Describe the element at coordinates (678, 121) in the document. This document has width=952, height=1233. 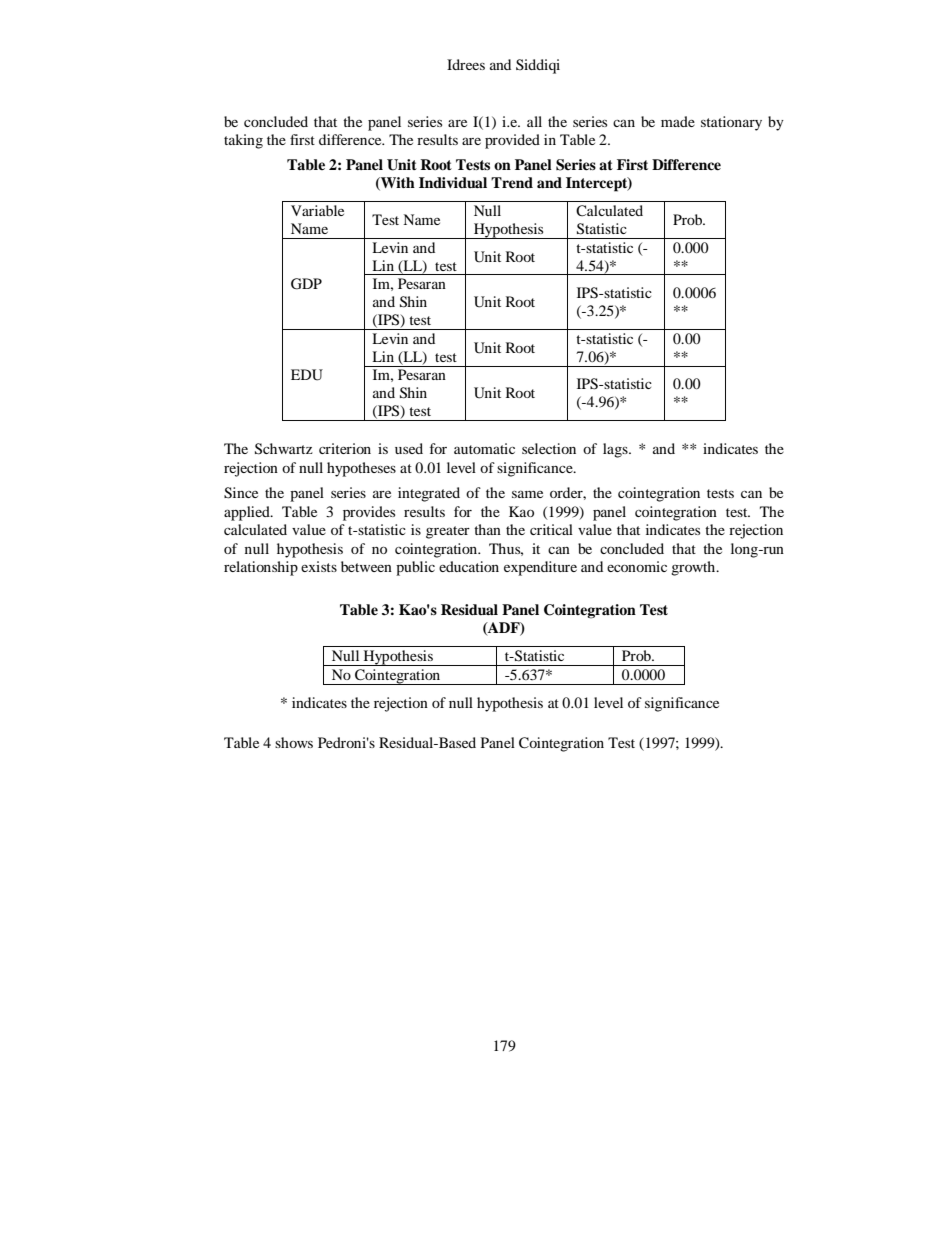
I see `made` at that location.
